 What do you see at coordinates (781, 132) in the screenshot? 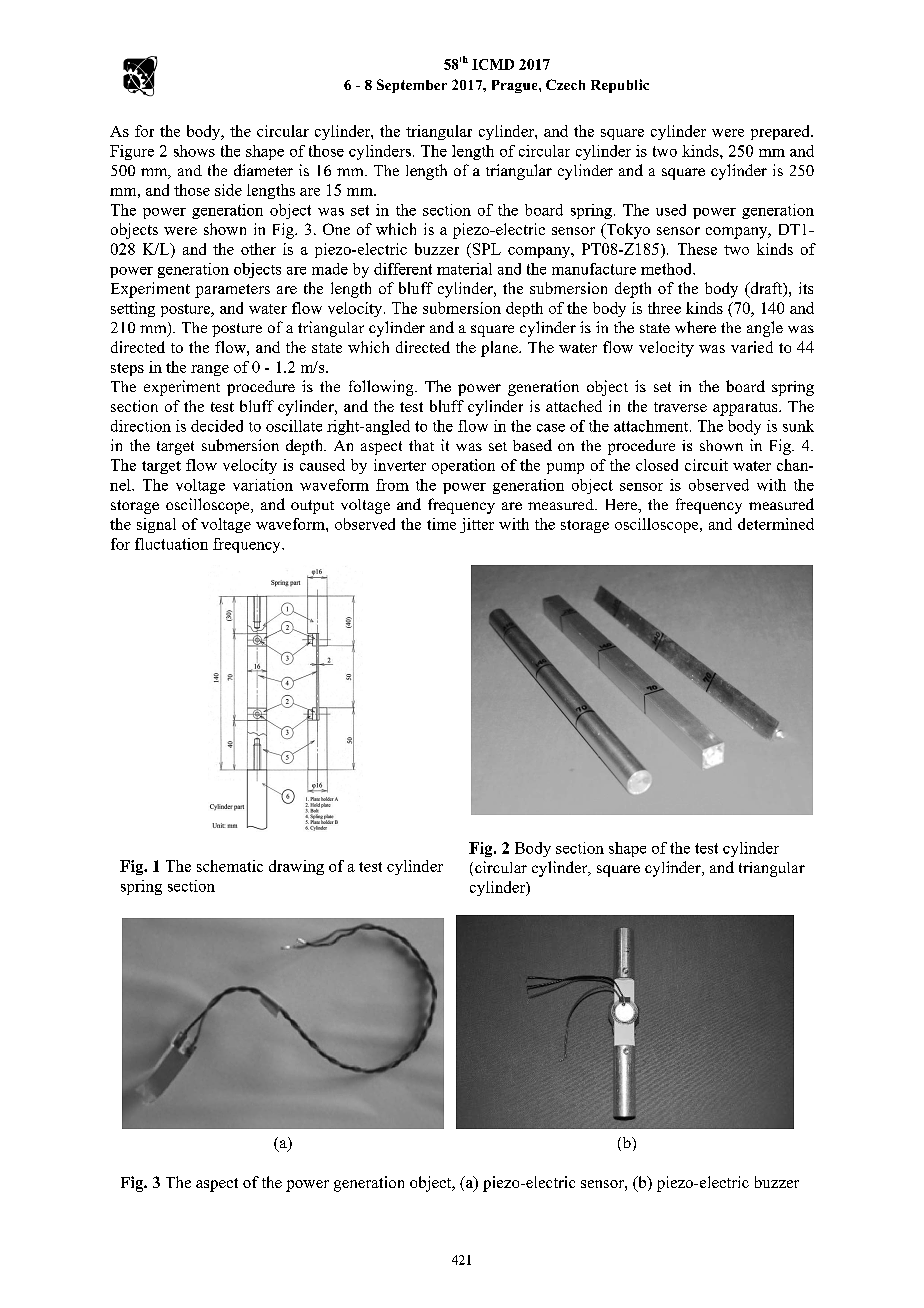
I see `prepared` at bounding box center [781, 132].
